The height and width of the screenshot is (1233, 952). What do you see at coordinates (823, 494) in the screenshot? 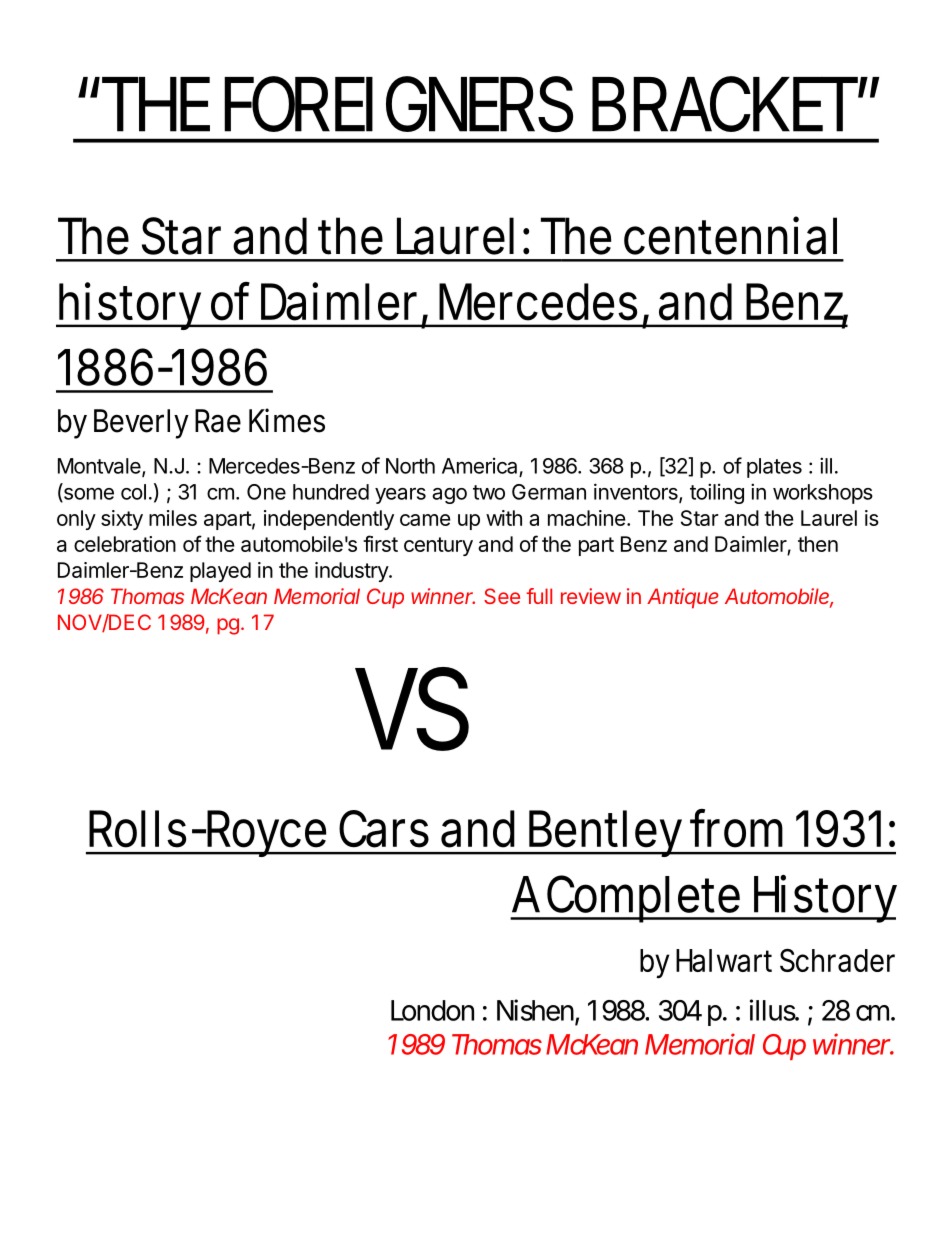
I see `workshops` at bounding box center [823, 494].
